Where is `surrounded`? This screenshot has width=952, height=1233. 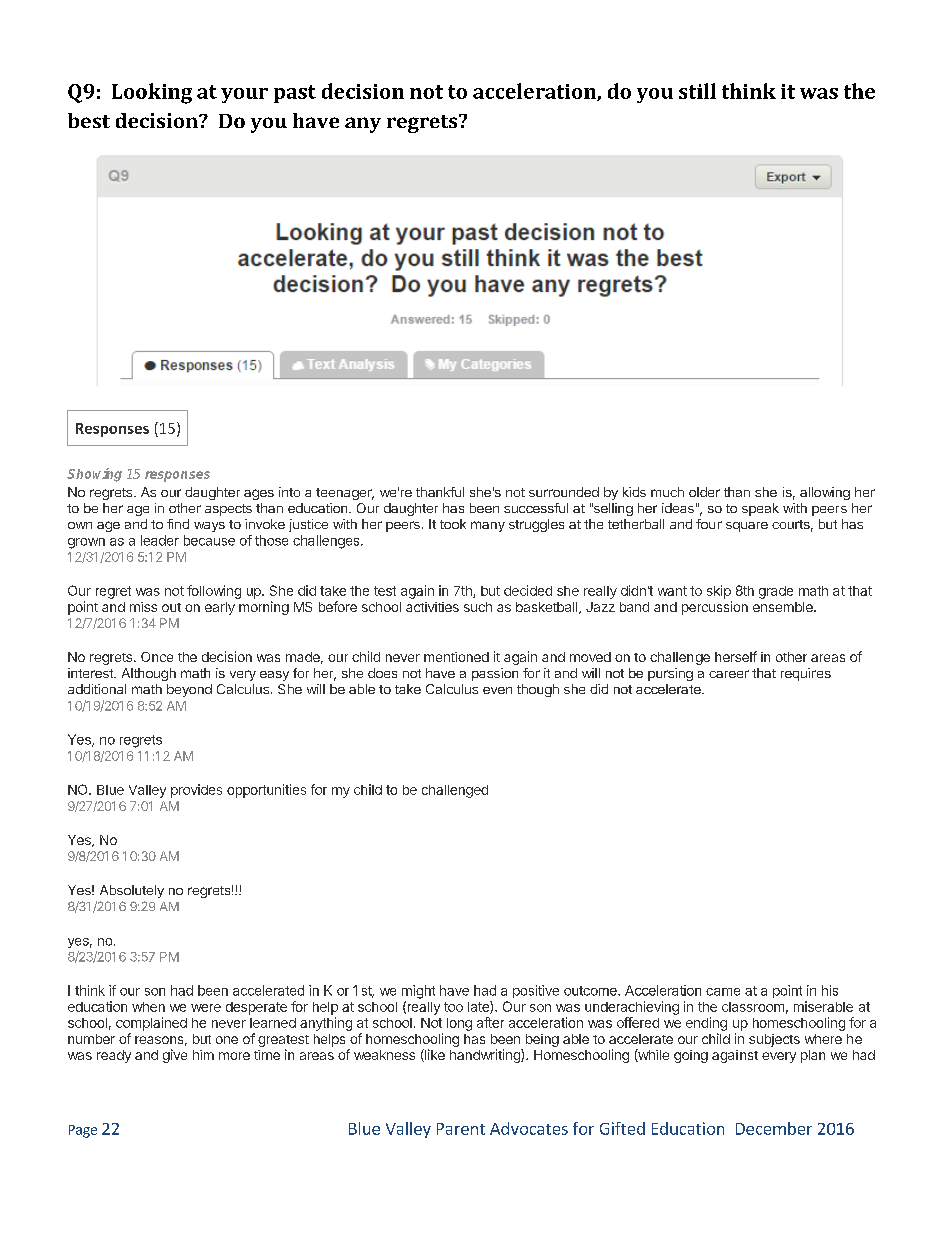 surrounded is located at coordinates (564, 492).
